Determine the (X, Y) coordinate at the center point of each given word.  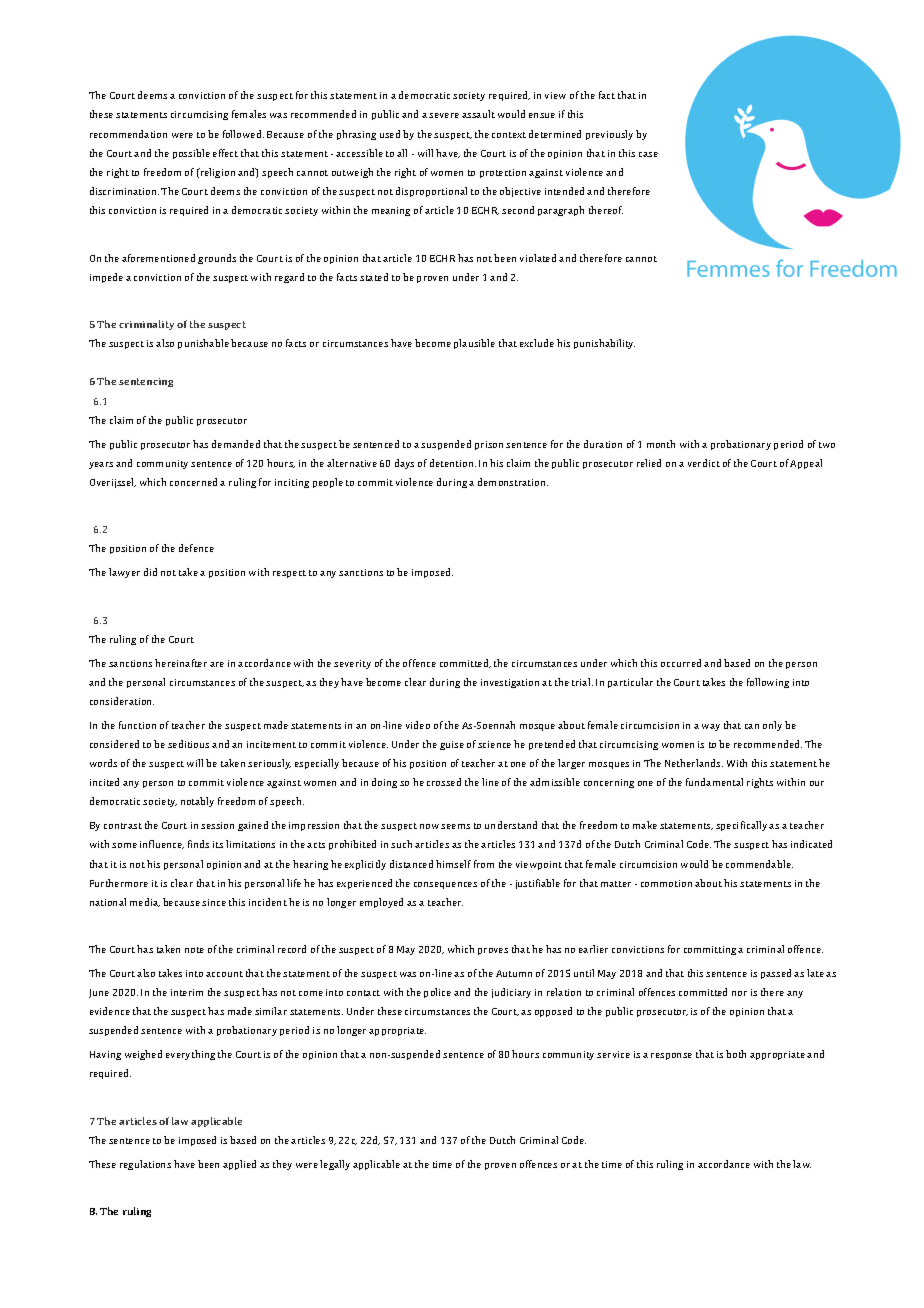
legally (335, 1165)
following (768, 683)
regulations (145, 1165)
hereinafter (181, 663)
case (648, 154)
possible (191, 154)
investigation (510, 683)
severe (444, 115)
